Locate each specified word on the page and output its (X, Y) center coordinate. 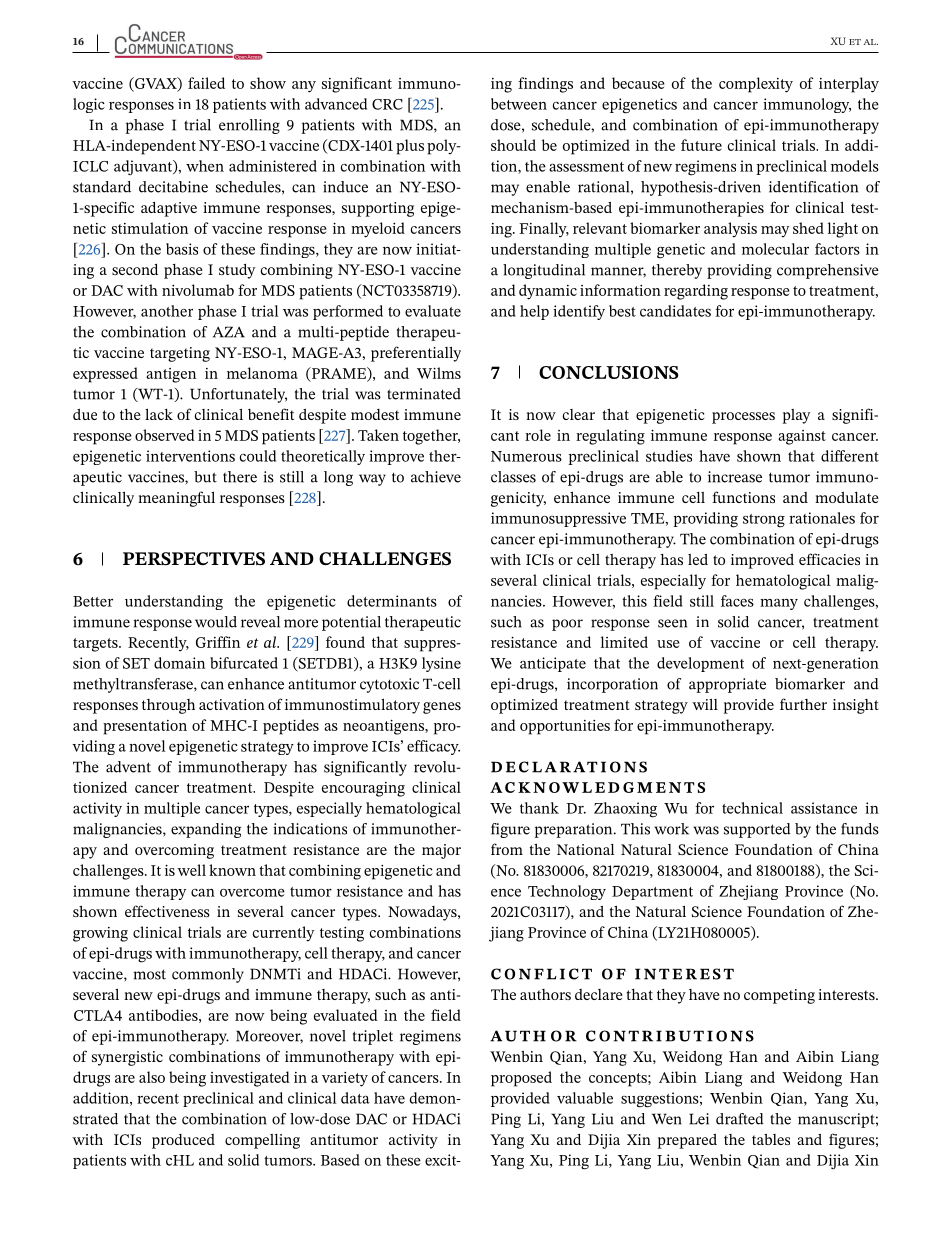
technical (752, 808)
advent (128, 767)
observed (165, 435)
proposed (521, 1079)
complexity (756, 85)
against (802, 437)
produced (183, 1141)
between (519, 104)
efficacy (433, 747)
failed (206, 83)
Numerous (526, 456)
